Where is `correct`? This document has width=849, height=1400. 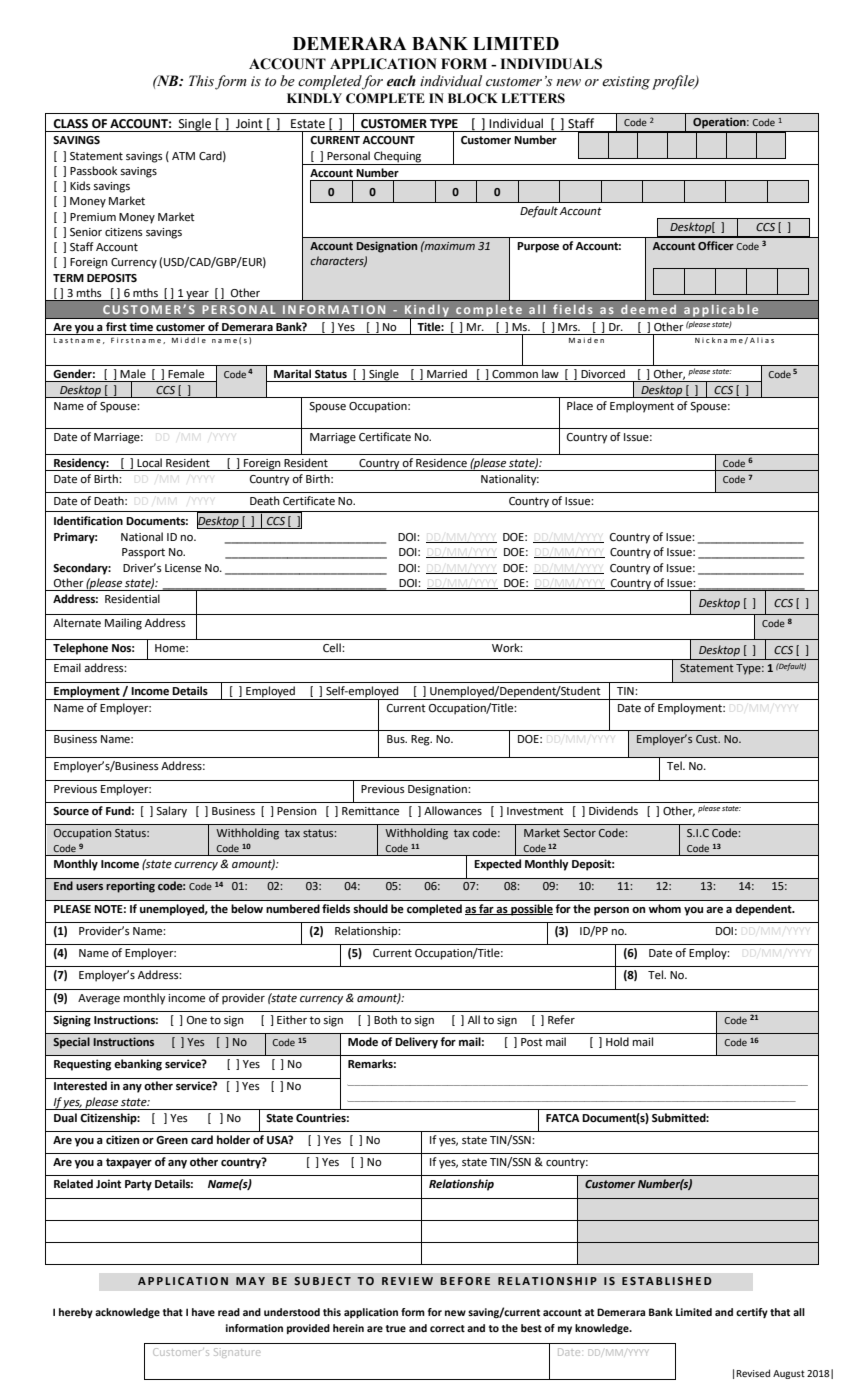
correct is located at coordinates (447, 1328).
